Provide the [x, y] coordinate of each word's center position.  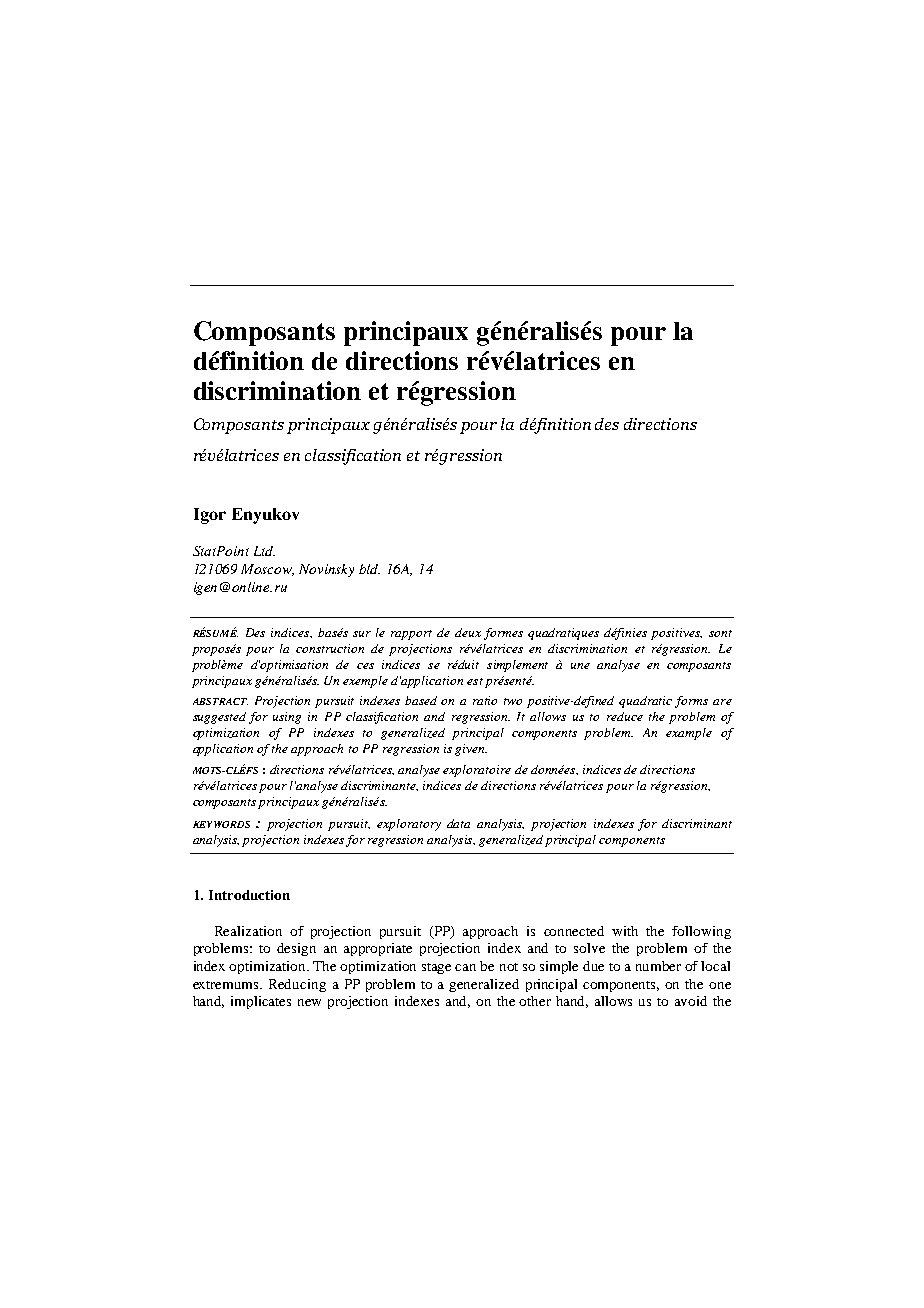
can [465, 967]
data [458, 823]
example [689, 734]
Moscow [267, 570]
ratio [485, 700]
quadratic [645, 702]
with [625, 931]
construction [330, 648]
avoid [691, 1001]
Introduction [249, 895]
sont [720, 633]
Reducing [297, 985]
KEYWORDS [221, 824]
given [471, 750]
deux [468, 632]
